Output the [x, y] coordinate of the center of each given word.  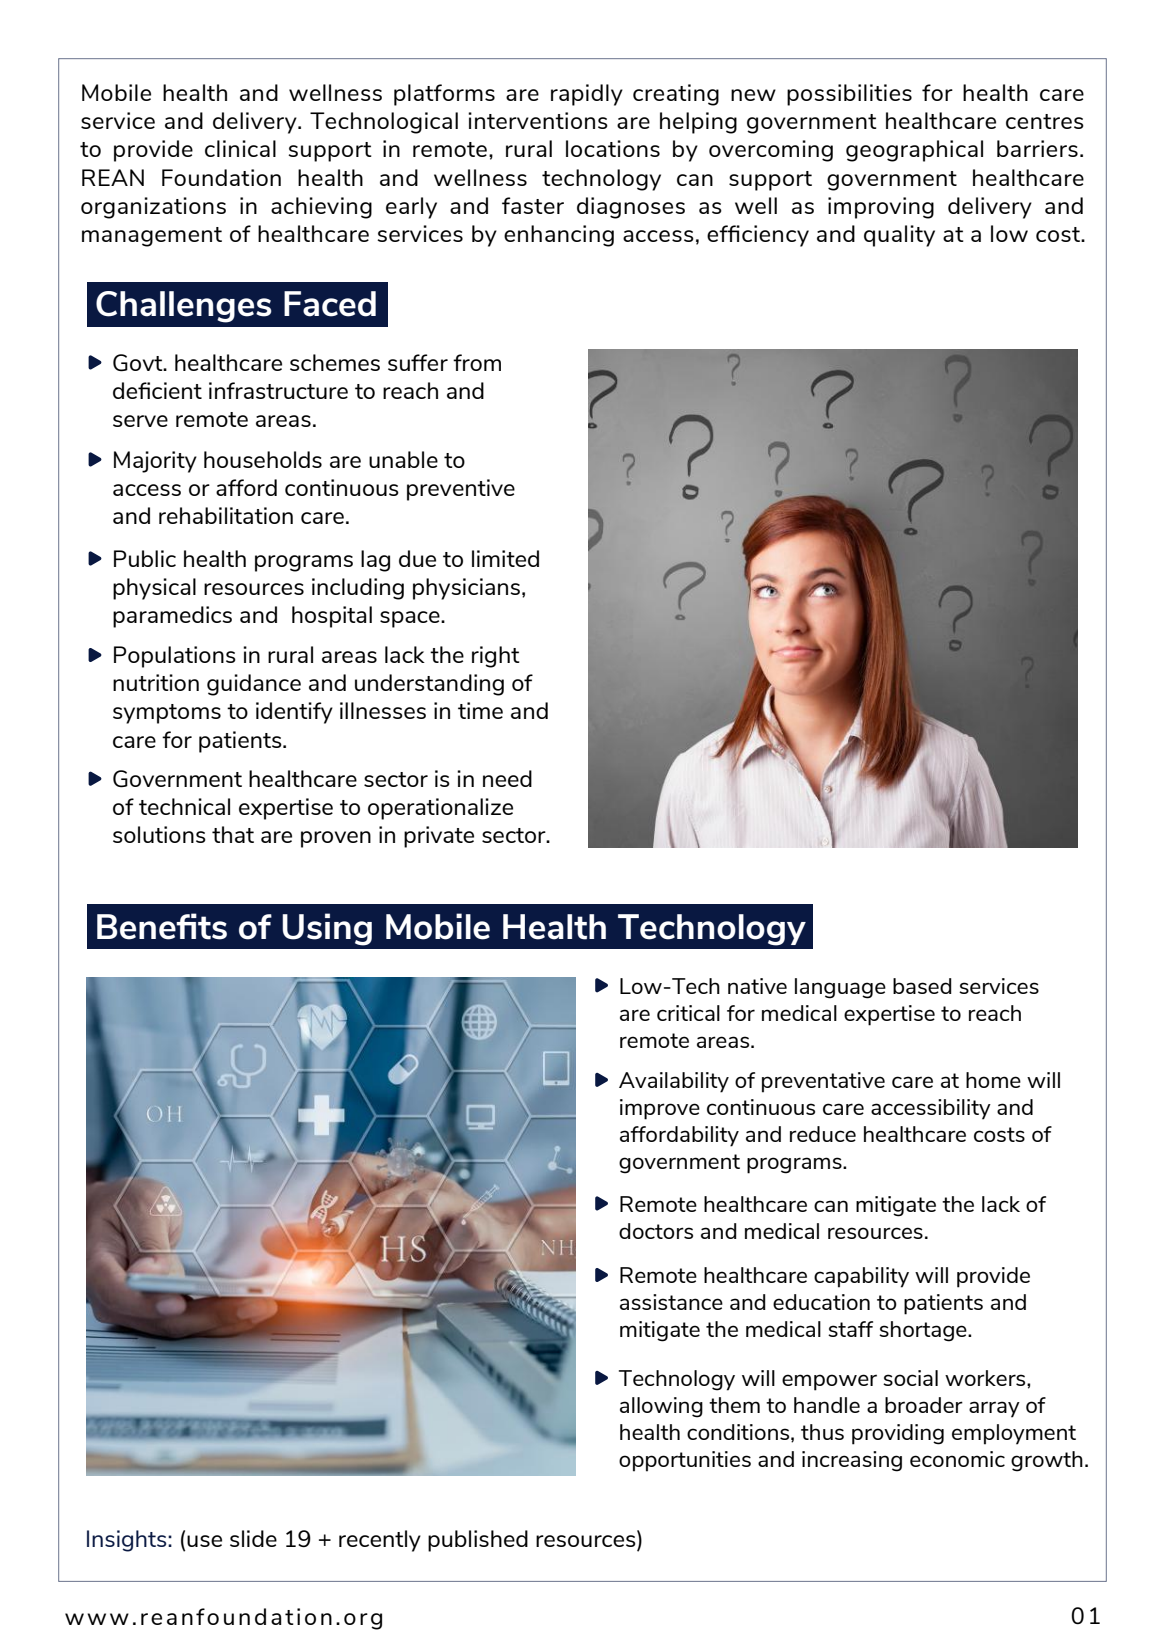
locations [613, 148]
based [922, 986]
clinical [240, 148]
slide [253, 1538]
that [233, 834]
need [507, 778]
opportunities [685, 1461]
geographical [914, 151]
